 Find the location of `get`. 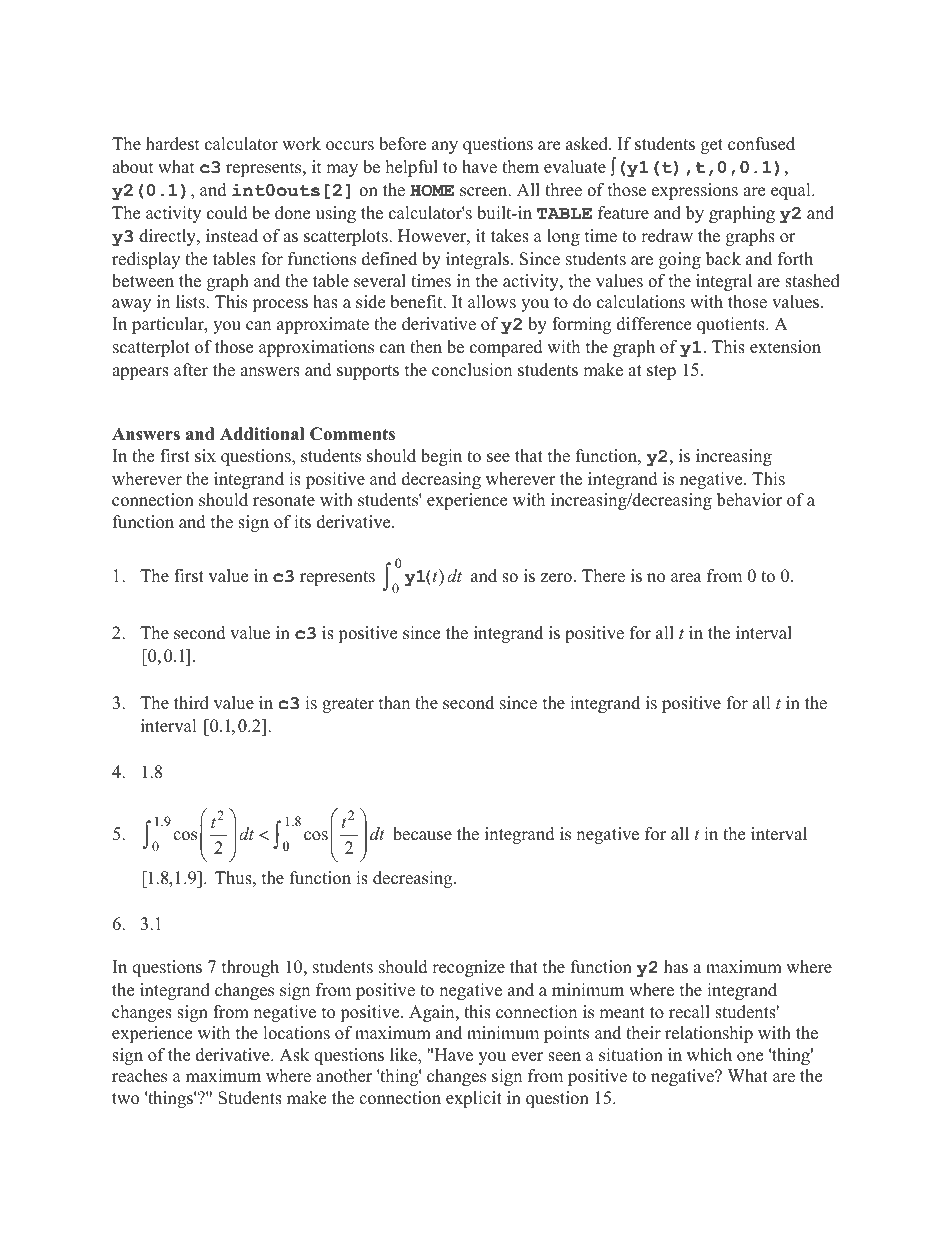

get is located at coordinates (712, 146).
